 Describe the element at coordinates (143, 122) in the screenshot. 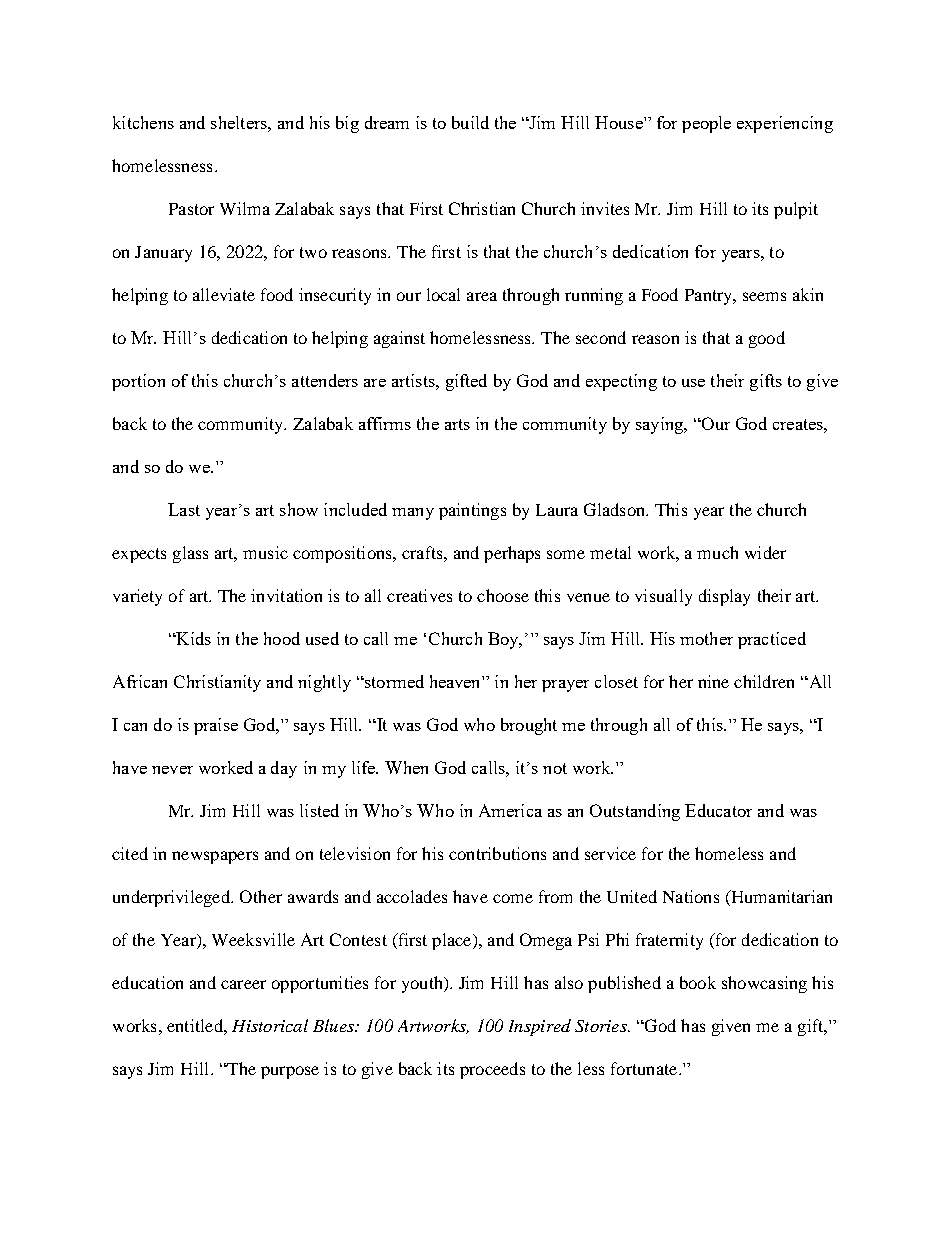

I see `kitchens` at that location.
